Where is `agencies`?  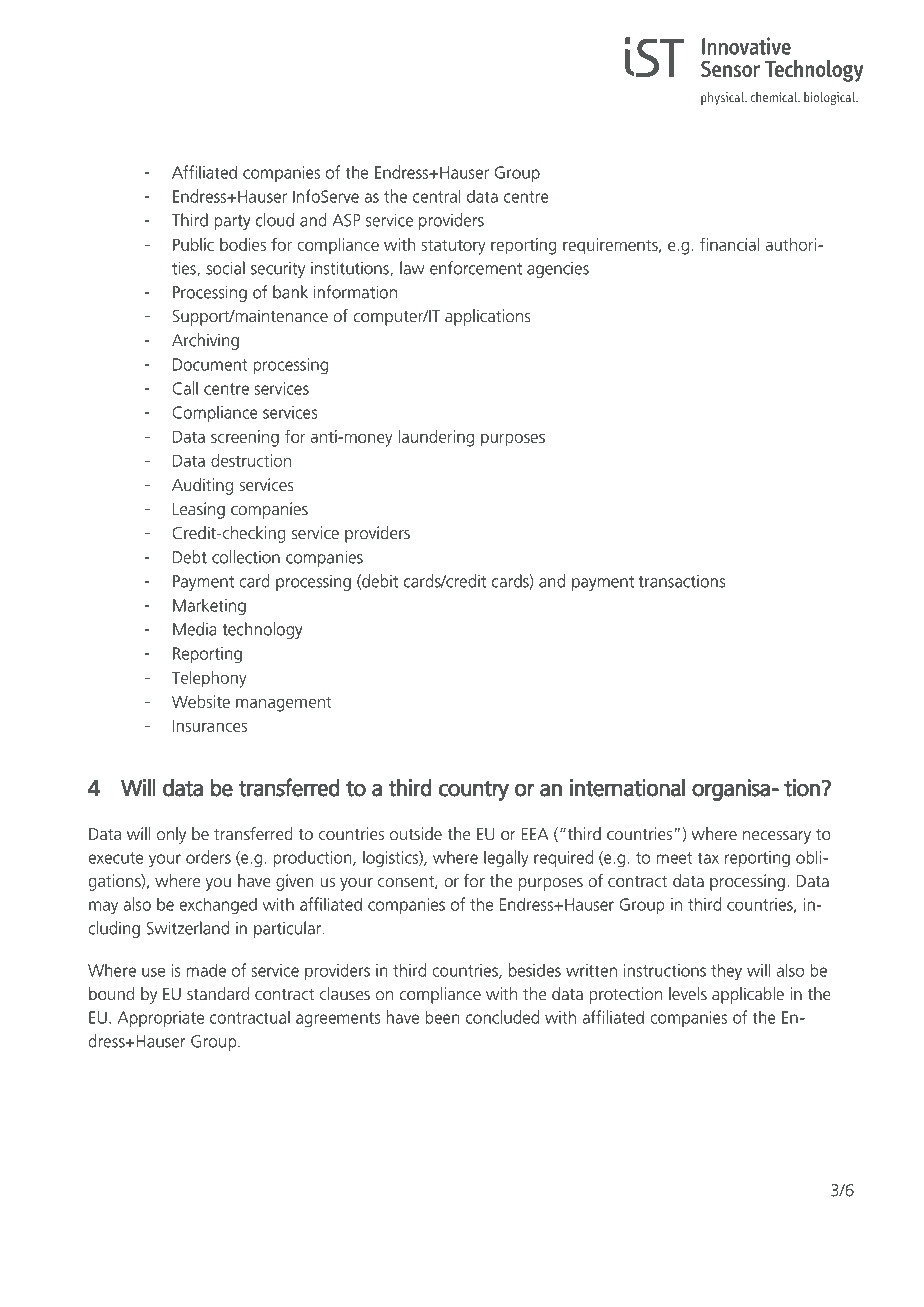
agencies is located at coordinates (558, 270).
